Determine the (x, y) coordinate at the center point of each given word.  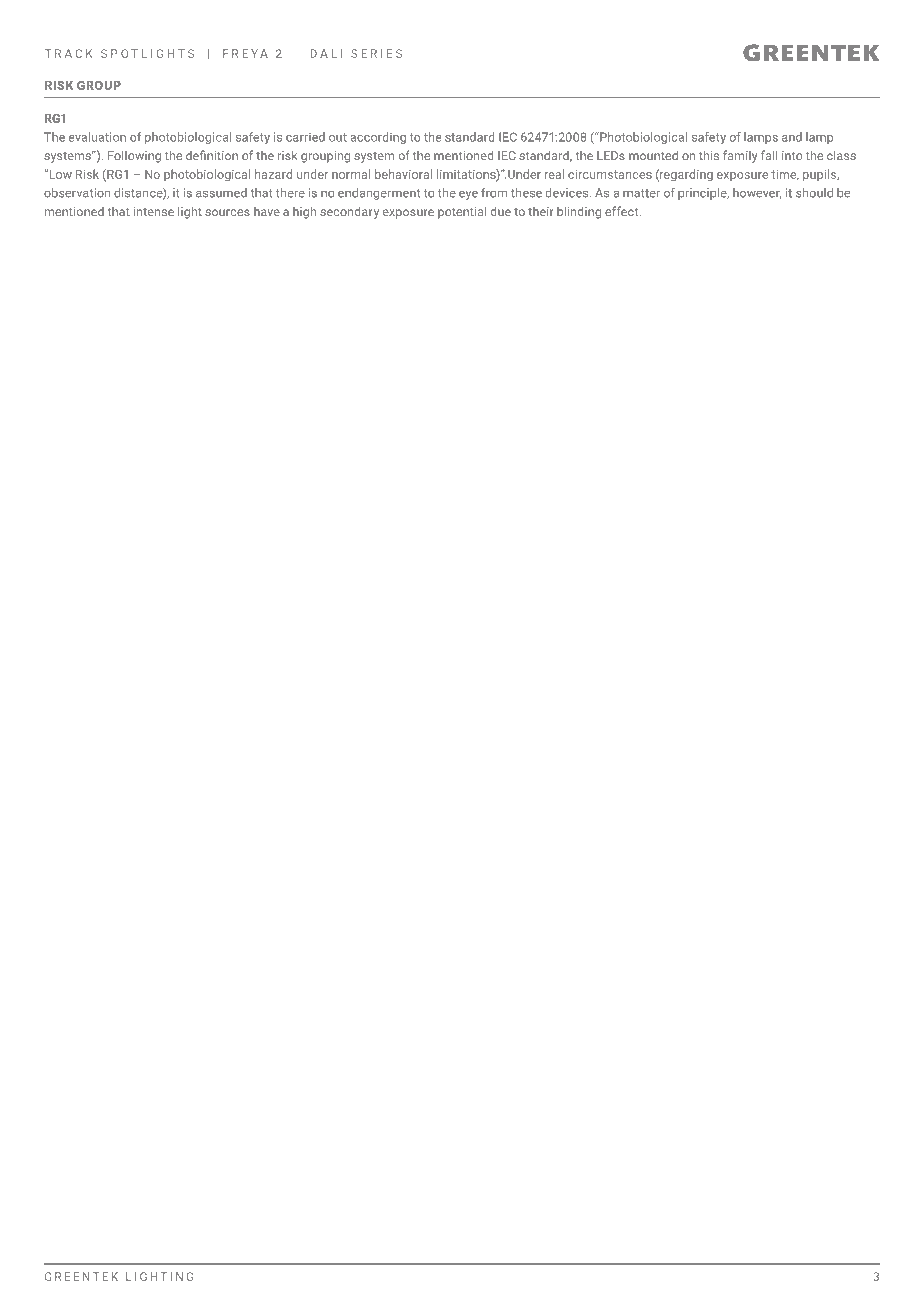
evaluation (97, 137)
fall (769, 155)
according (378, 138)
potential (462, 213)
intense (154, 212)
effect (623, 211)
